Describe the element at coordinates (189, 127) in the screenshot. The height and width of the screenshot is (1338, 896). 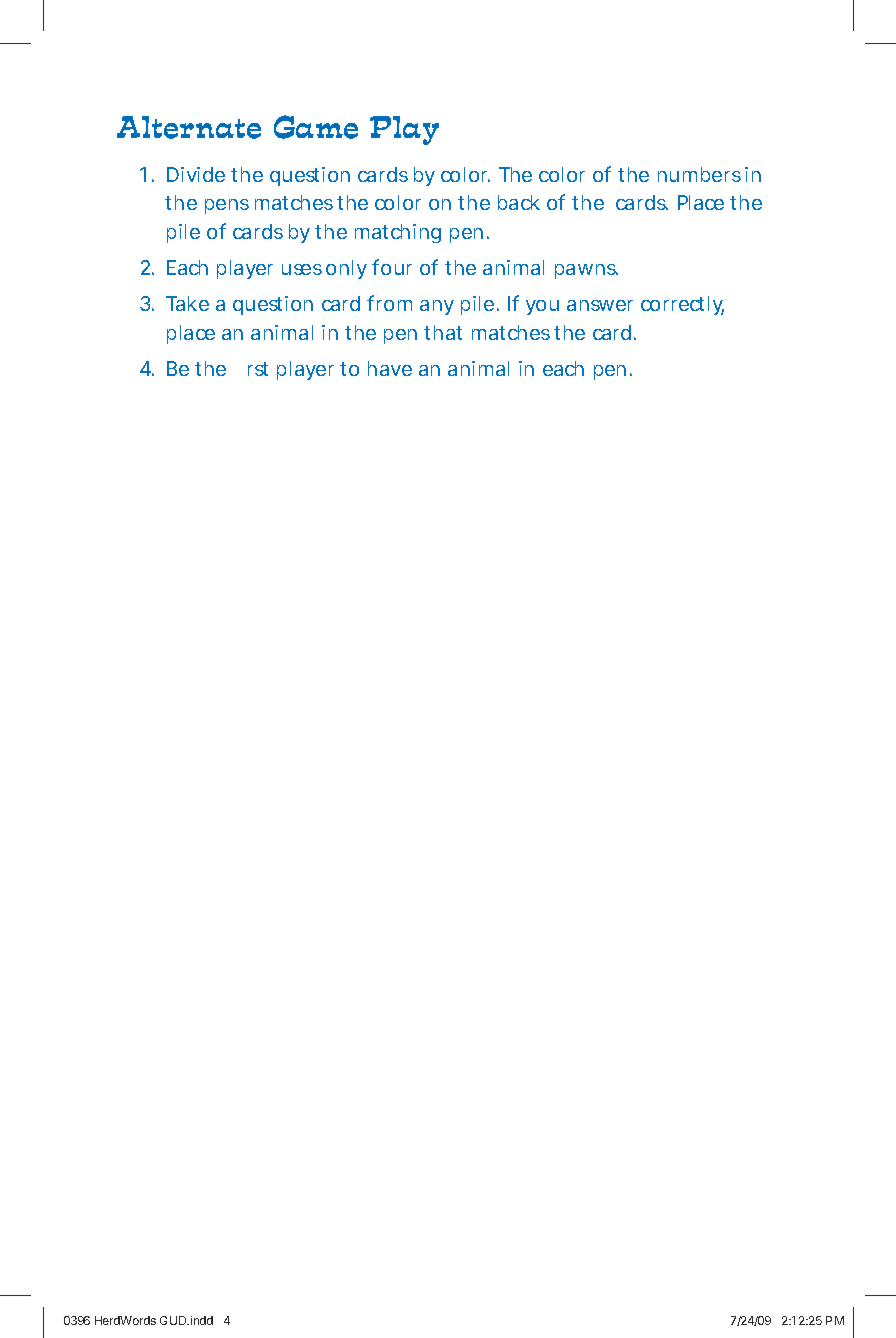
I see `Alternate` at that location.
